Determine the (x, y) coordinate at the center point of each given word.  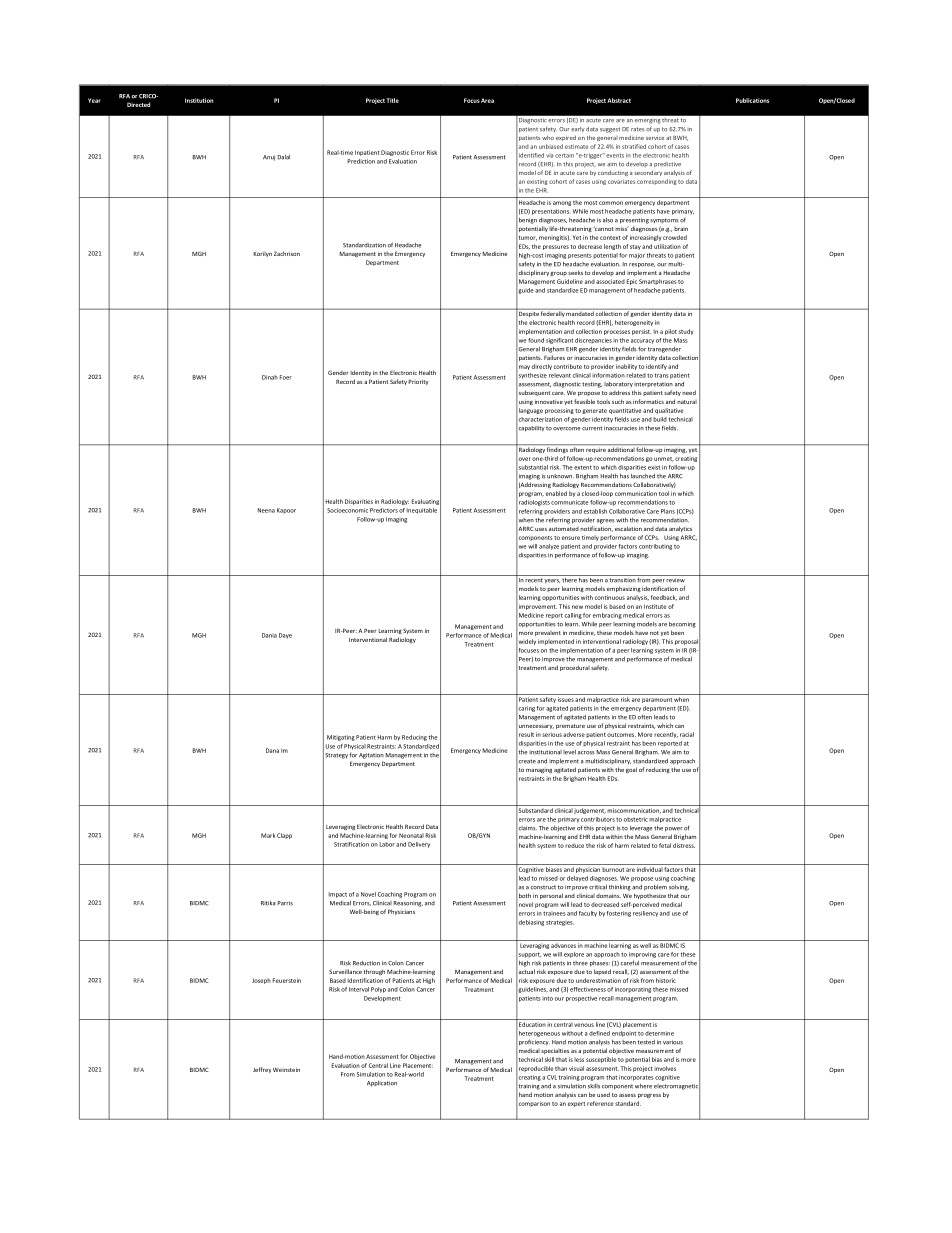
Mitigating (341, 738)
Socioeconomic (347, 510)
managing (539, 771)
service (655, 138)
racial (687, 734)
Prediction (361, 161)
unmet (664, 459)
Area (487, 100)
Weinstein (286, 1070)
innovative (549, 402)
